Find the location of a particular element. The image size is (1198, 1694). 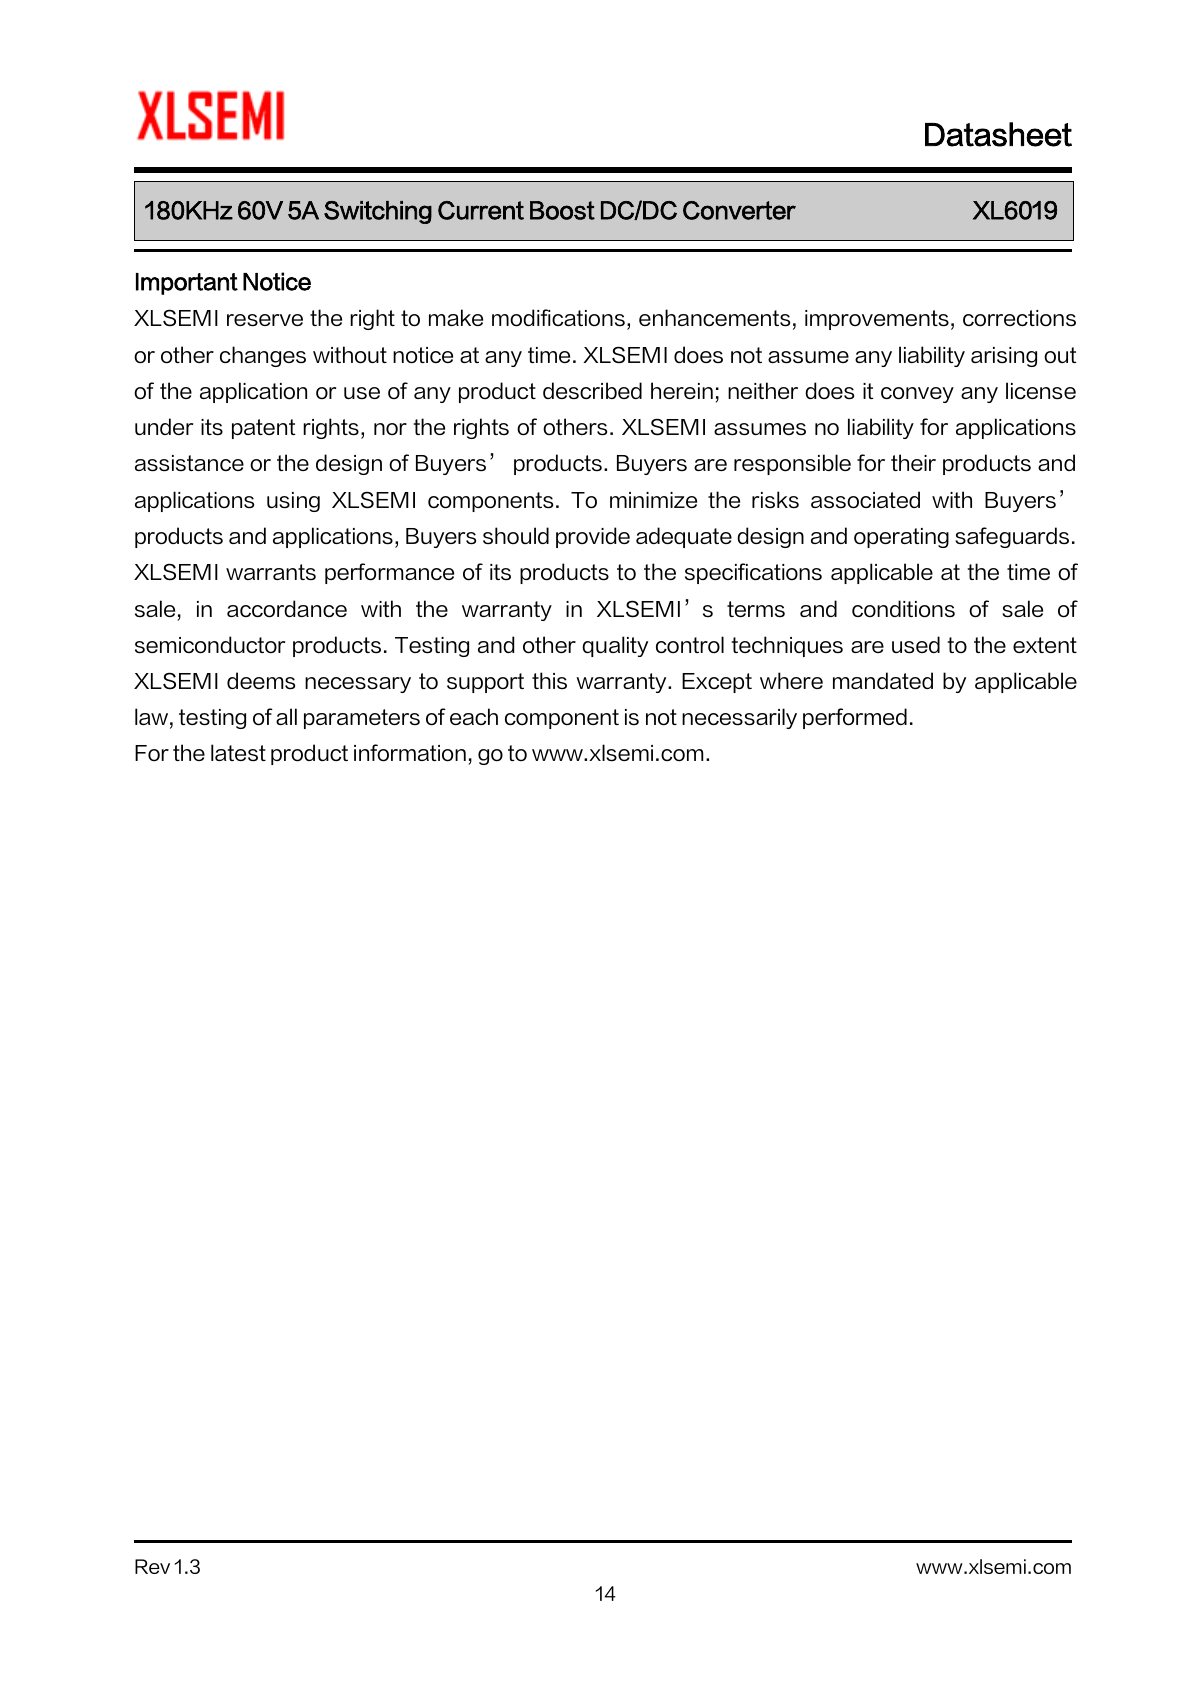

provide is located at coordinates (593, 537).
